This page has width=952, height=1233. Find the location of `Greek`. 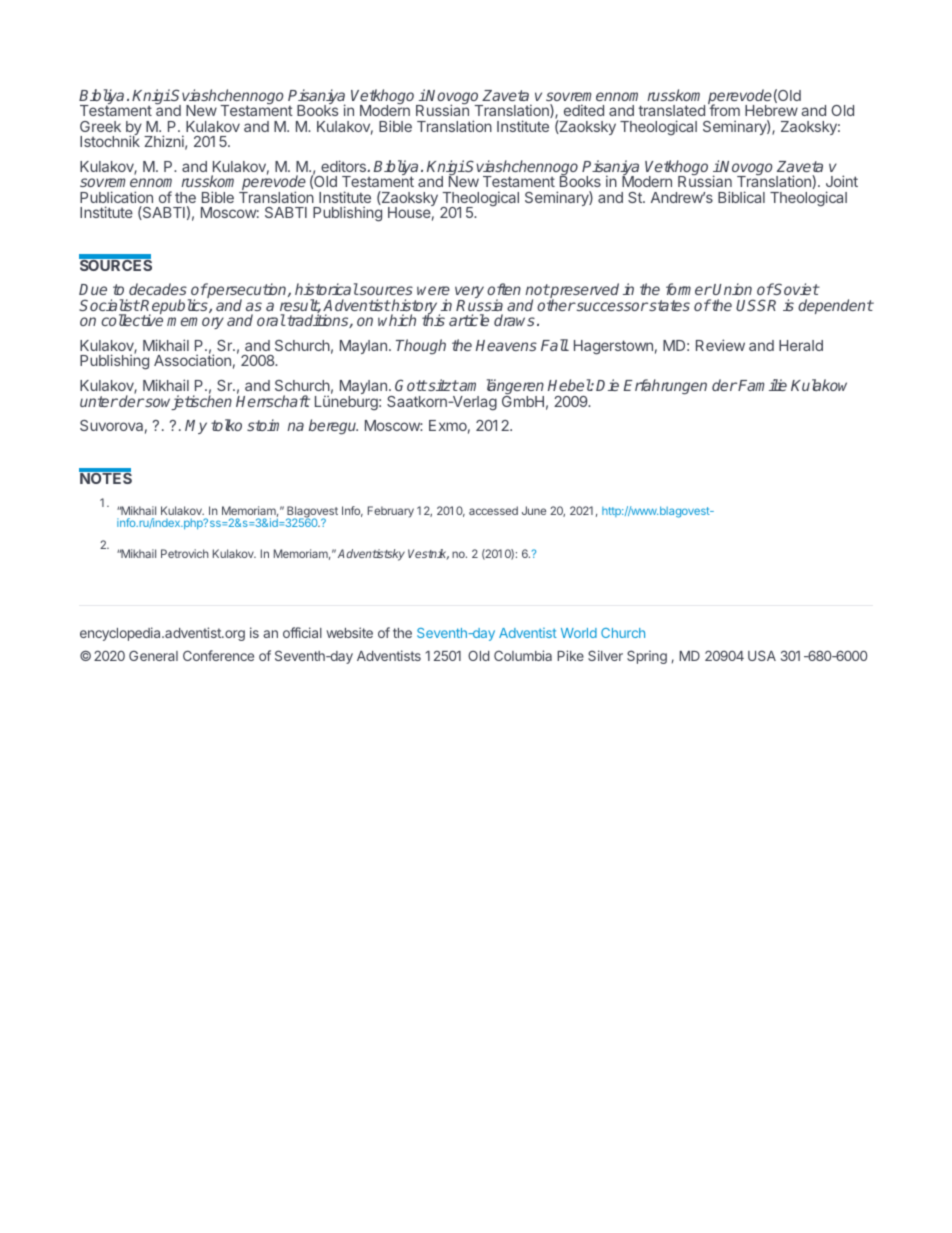

Greek is located at coordinates (100, 126).
